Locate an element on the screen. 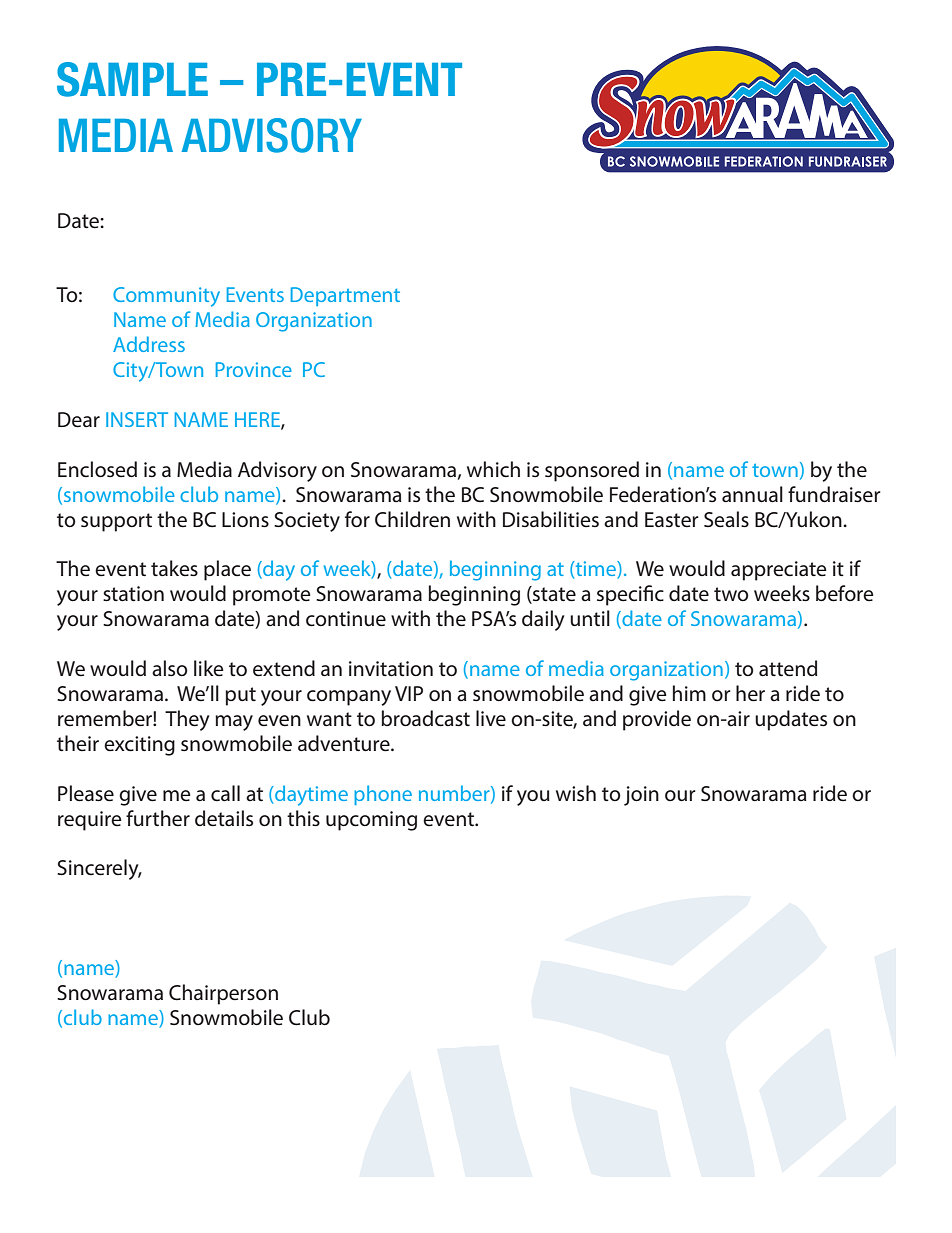 The image size is (952, 1233). Department is located at coordinates (345, 296).
